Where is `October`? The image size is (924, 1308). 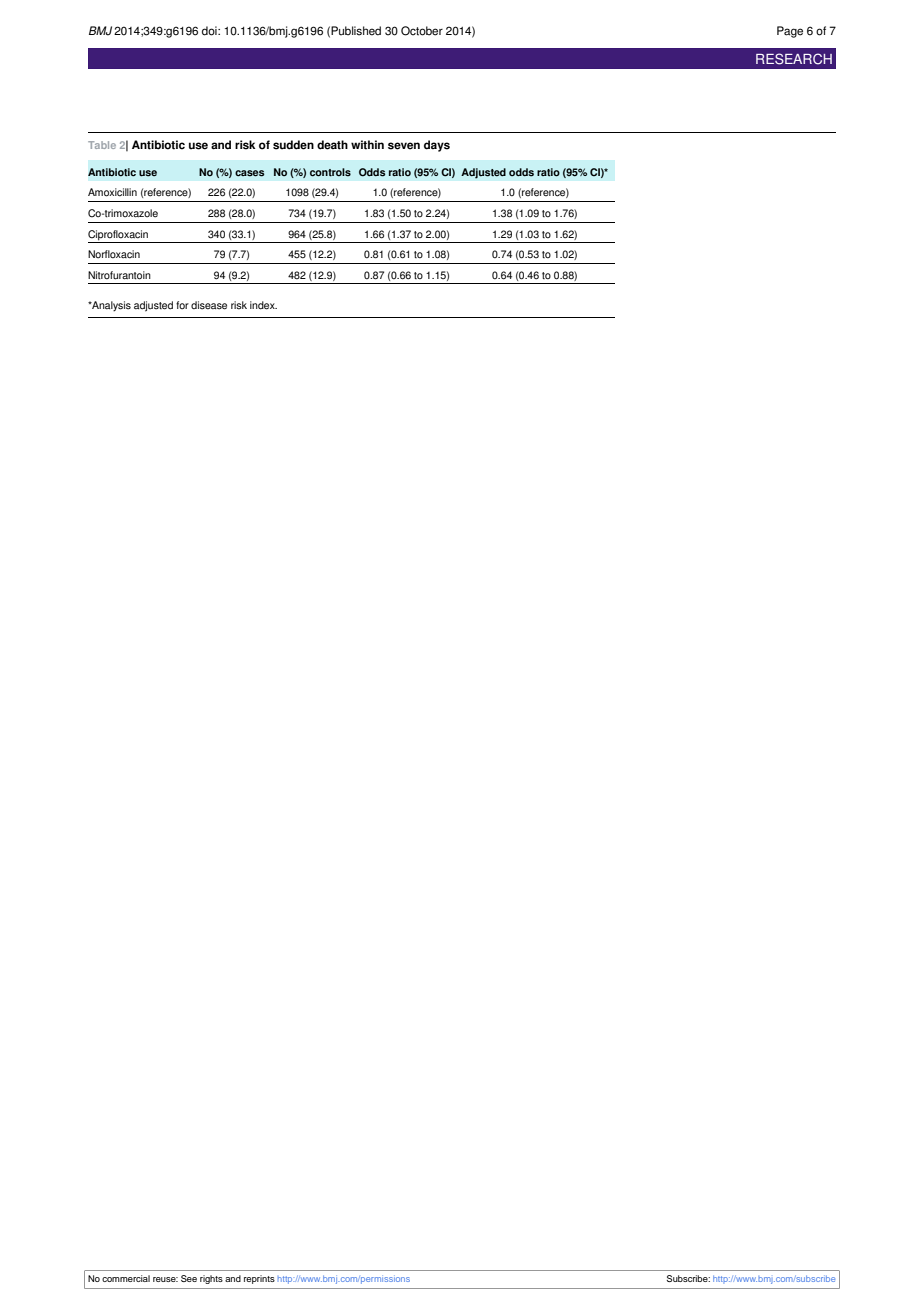
October is located at coordinates (422, 31).
